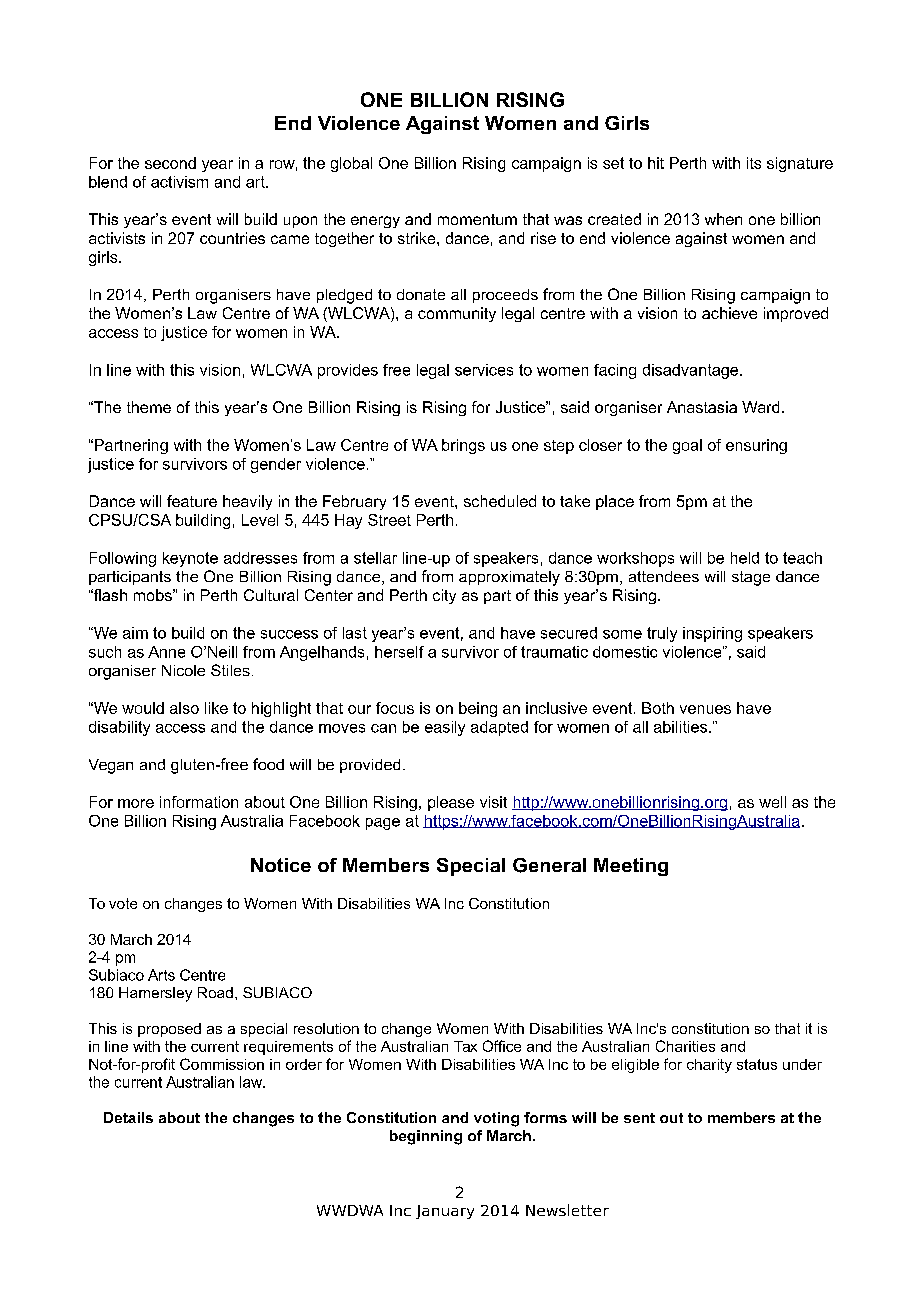 Image resolution: width=924 pixels, height=1308 pixels. Describe the element at coordinates (445, 1212) in the page. I see `January` at that location.
